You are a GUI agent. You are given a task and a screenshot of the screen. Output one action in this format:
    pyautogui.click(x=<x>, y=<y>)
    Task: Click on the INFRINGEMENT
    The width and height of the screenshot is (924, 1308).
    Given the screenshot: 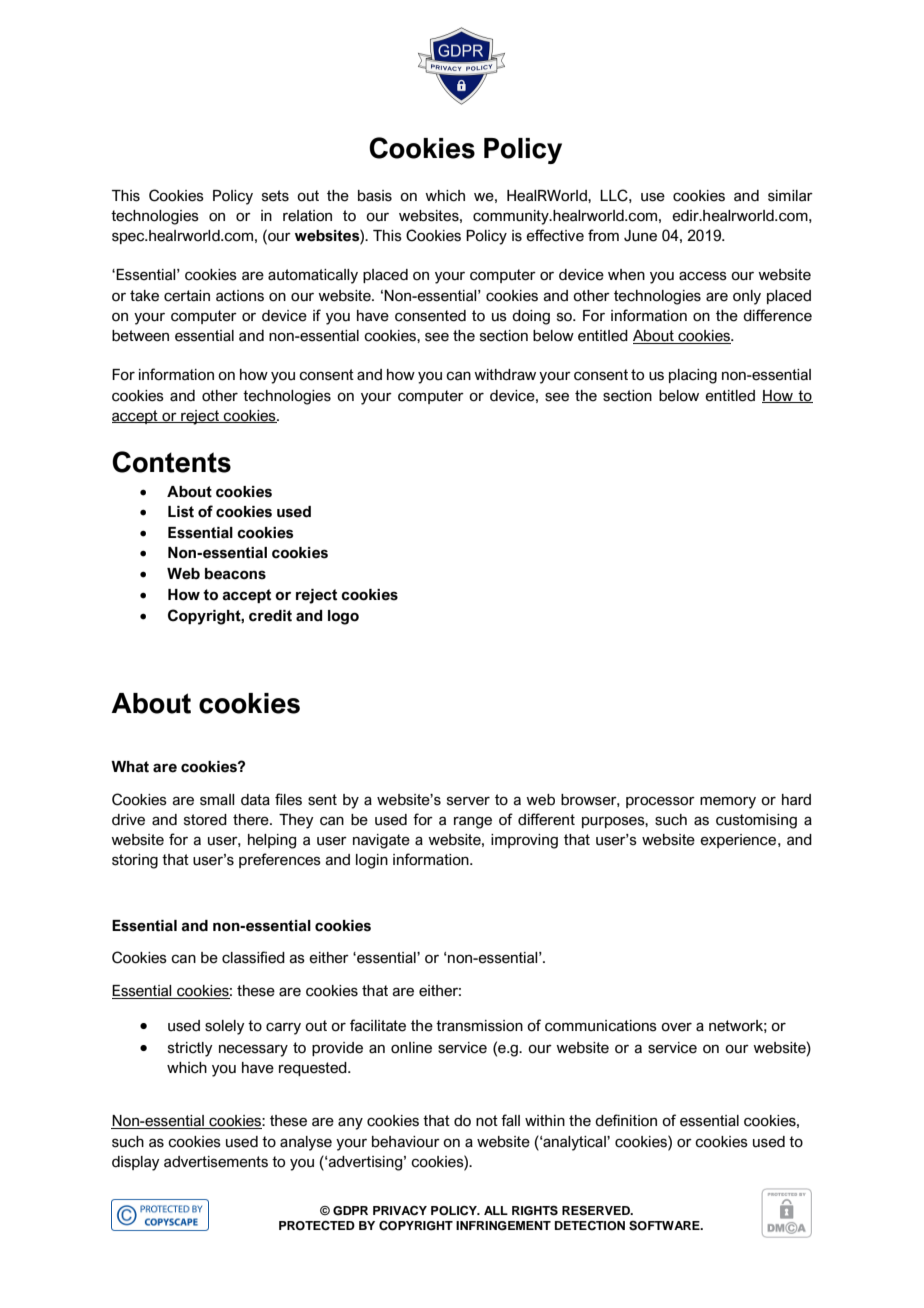 What is the action you would take?
    pyautogui.click(x=503, y=1226)
